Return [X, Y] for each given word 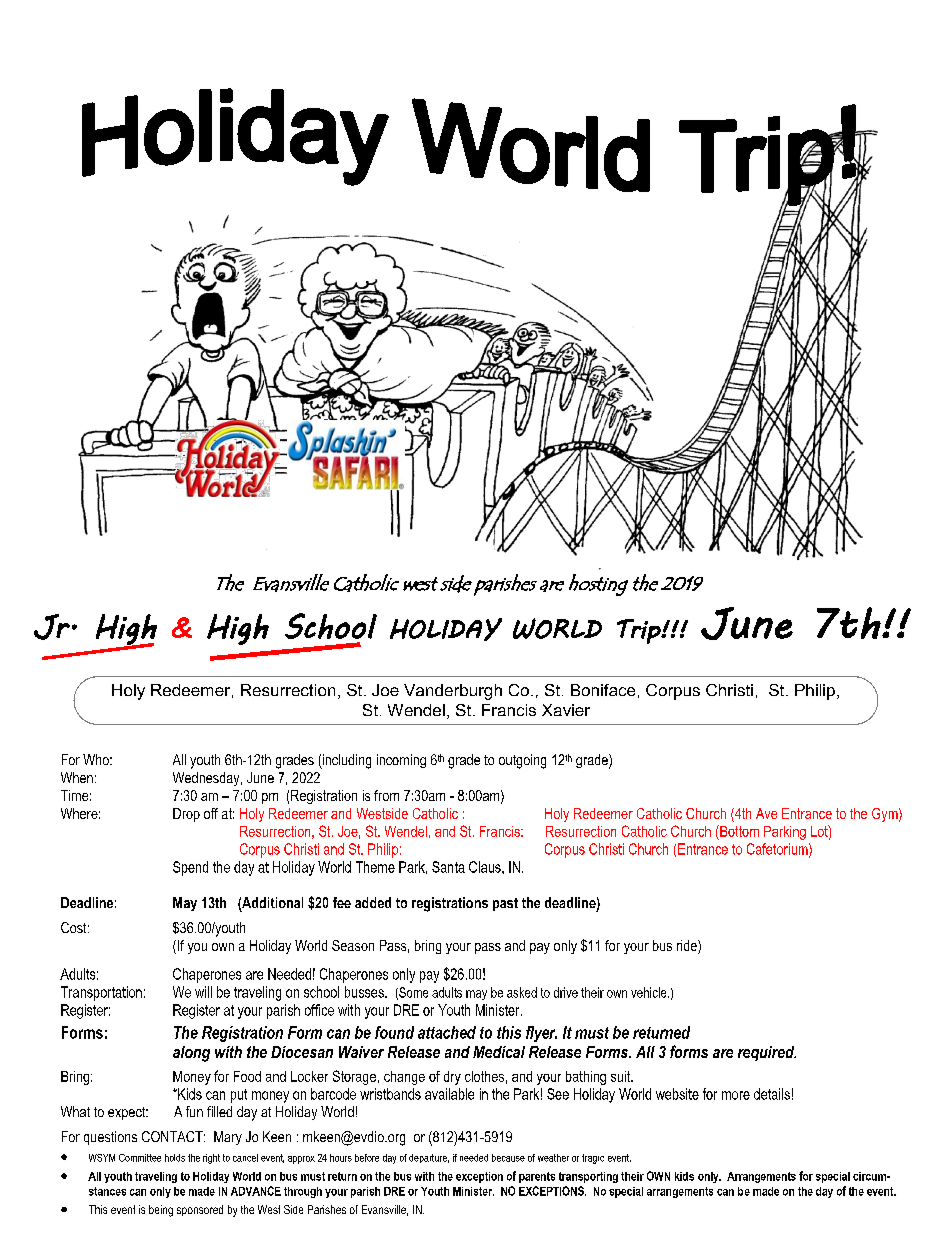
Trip [640, 631]
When [77, 777]
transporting [588, 1177]
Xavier [566, 710]
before [367, 1158]
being [161, 1211]
